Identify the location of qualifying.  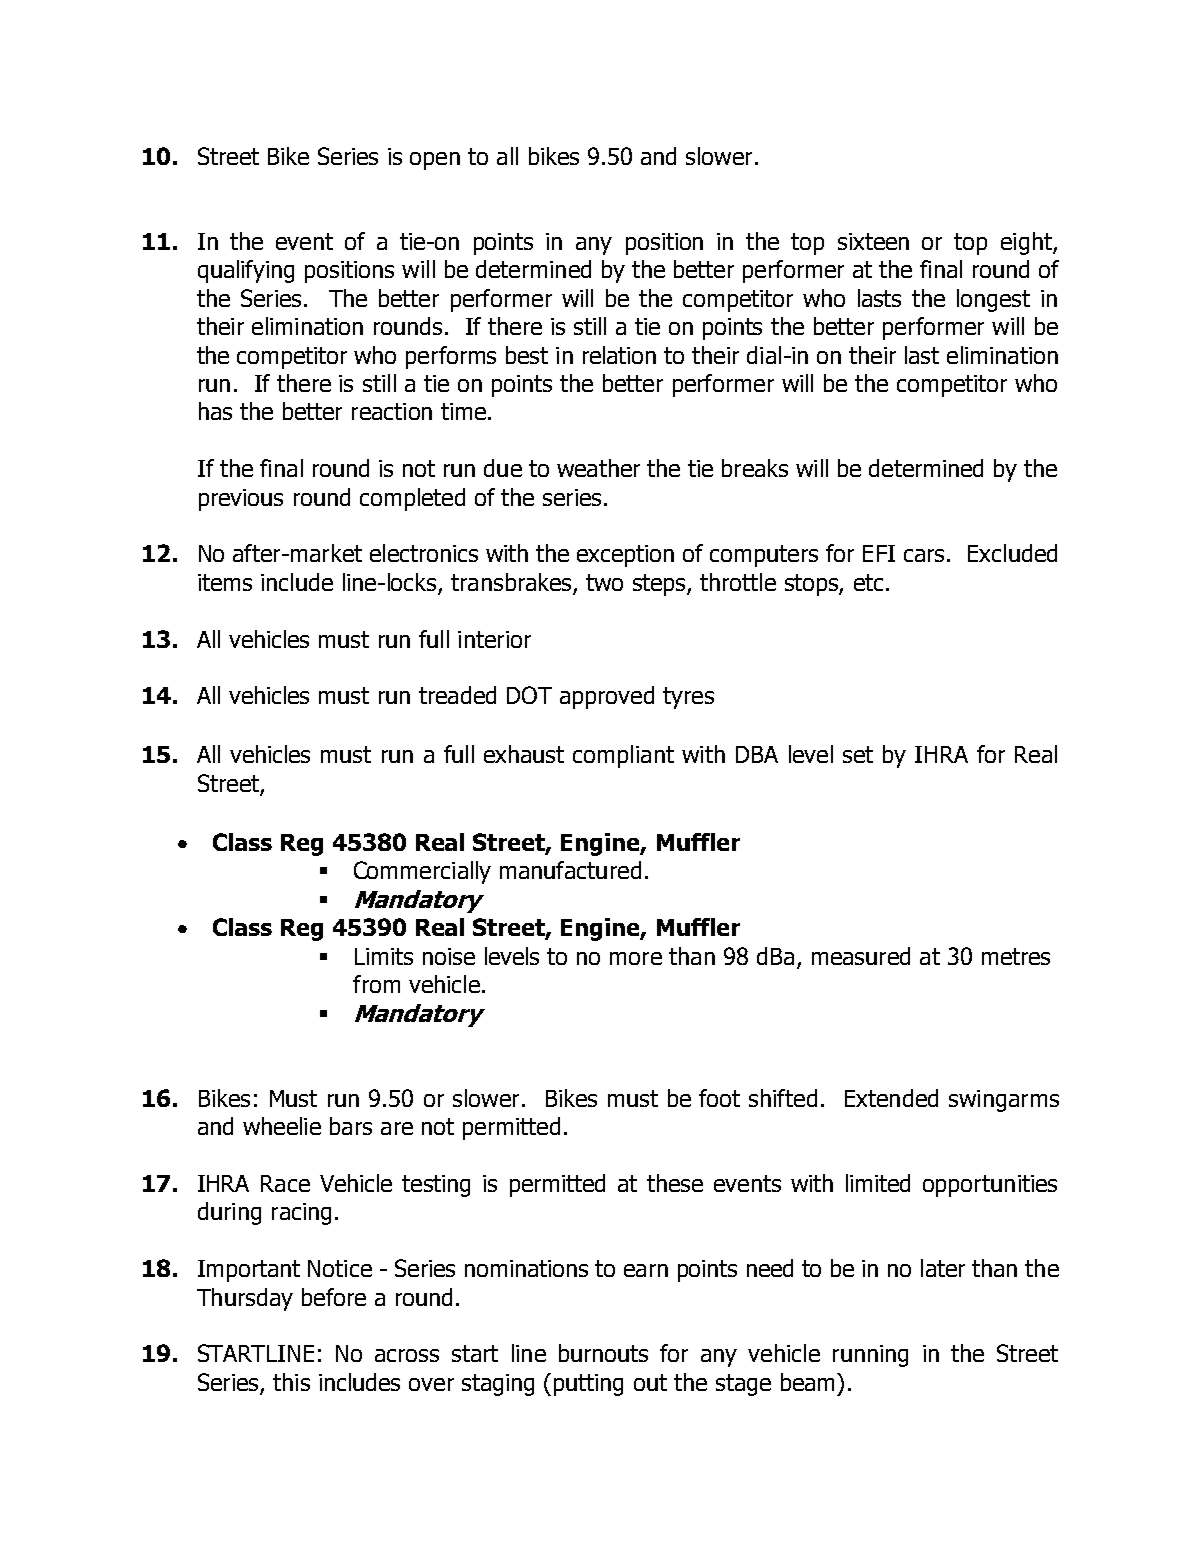
(246, 271).
